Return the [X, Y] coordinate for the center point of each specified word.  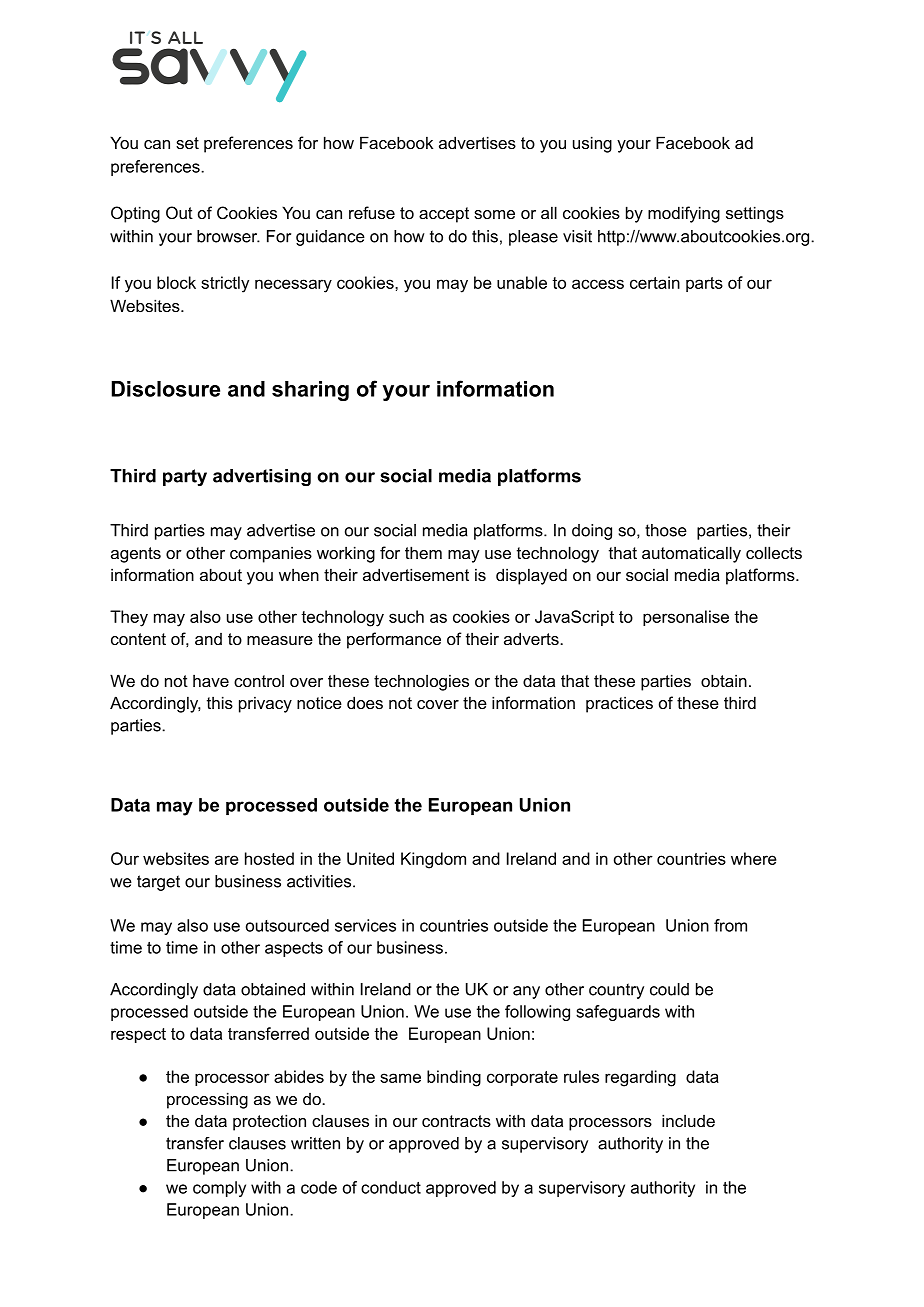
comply [219, 1189]
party [185, 477]
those [666, 530]
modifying [684, 214]
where [754, 858]
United [370, 858]
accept [444, 215]
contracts [456, 1121]
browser [228, 236]
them [423, 552]
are [227, 860]
